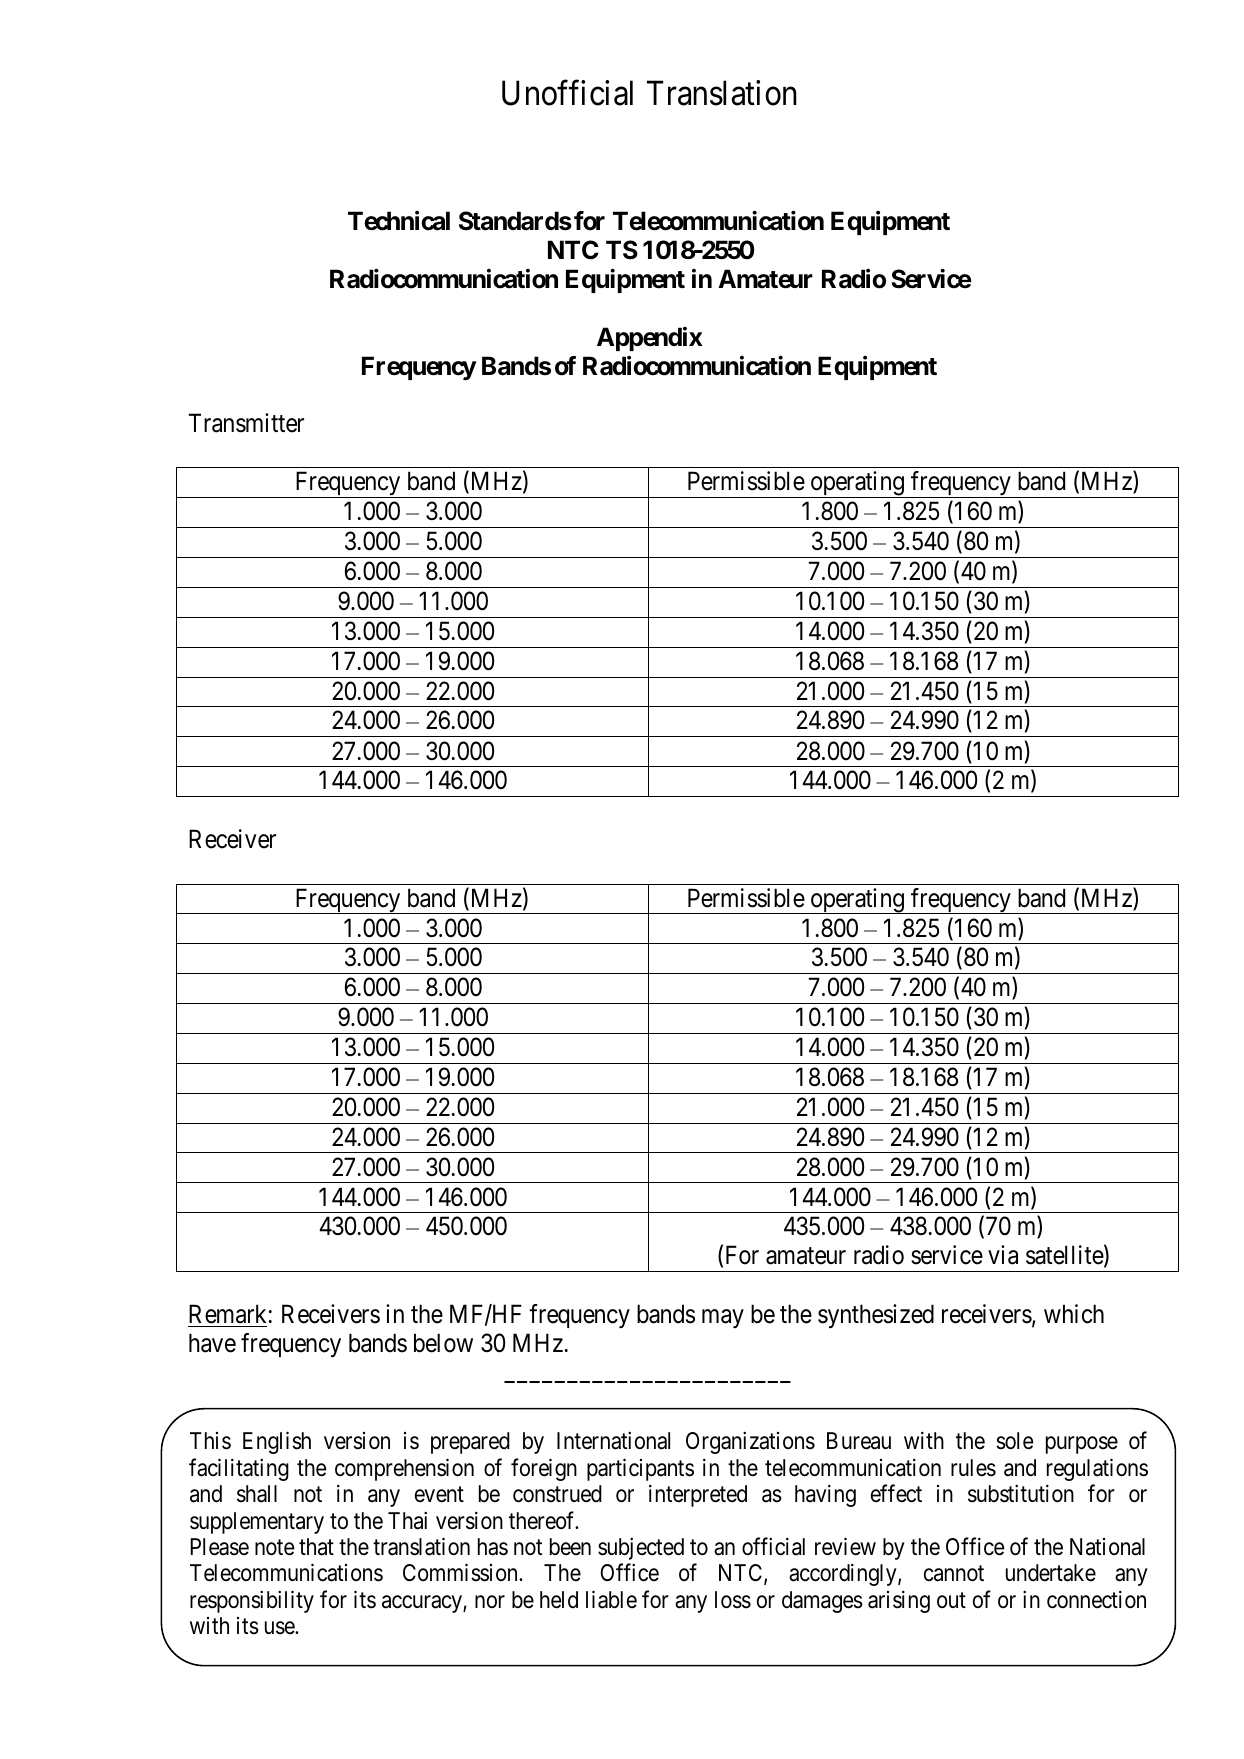 This document has width=1244, height=1759. What do you see at coordinates (723, 1318) in the document?
I see `may` at bounding box center [723, 1318].
